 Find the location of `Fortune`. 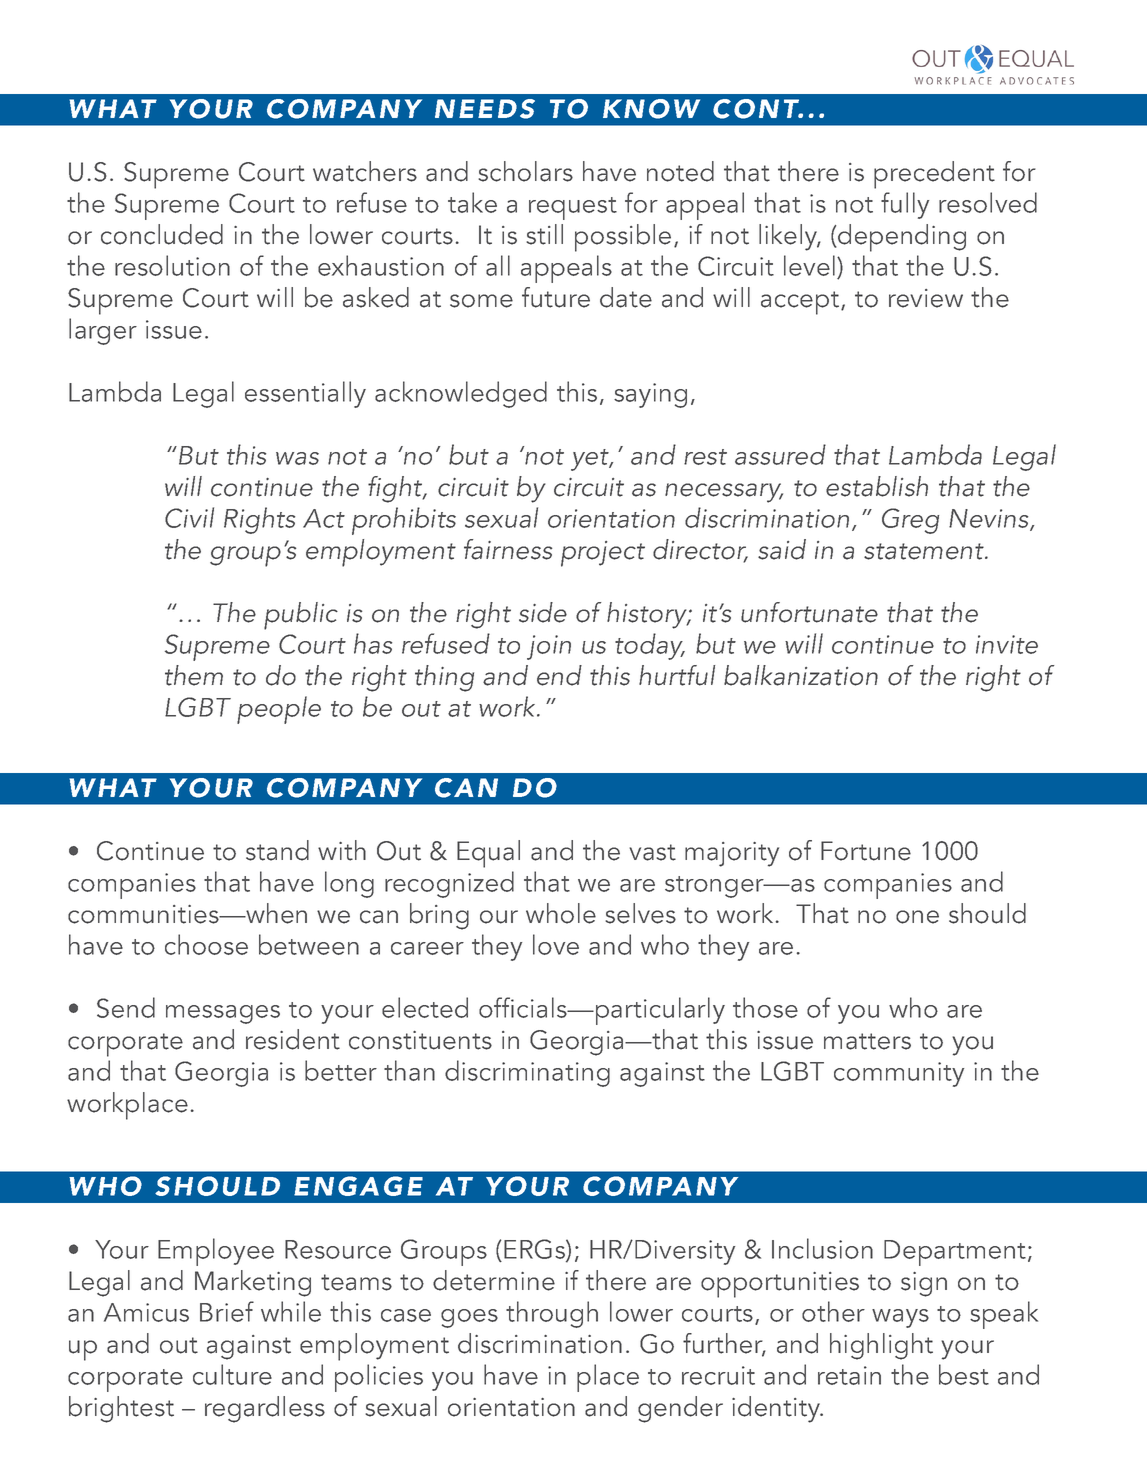

Fortune is located at coordinates (866, 851).
